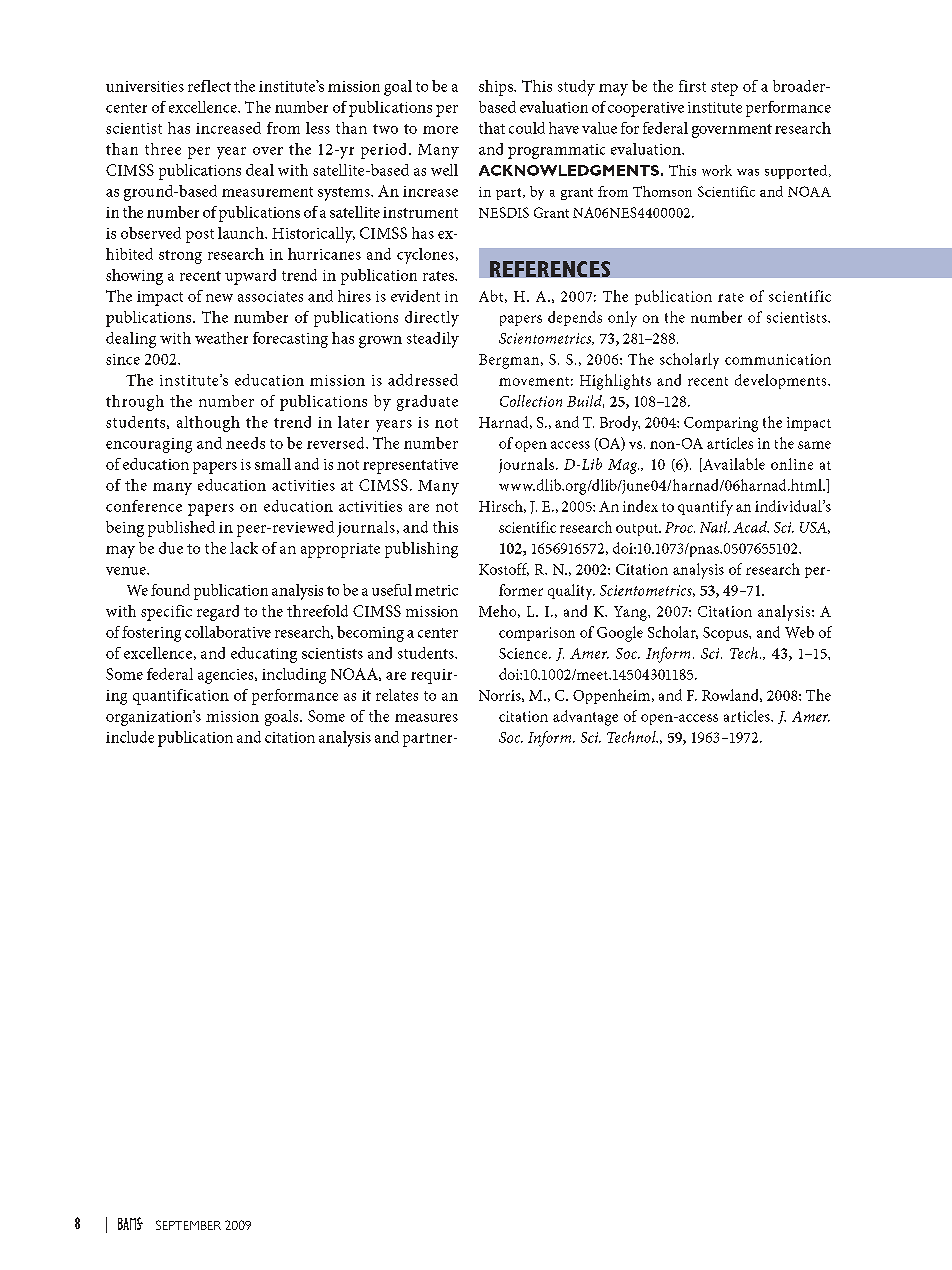 The height and width of the page is (1270, 952). I want to click on step, so click(724, 89).
